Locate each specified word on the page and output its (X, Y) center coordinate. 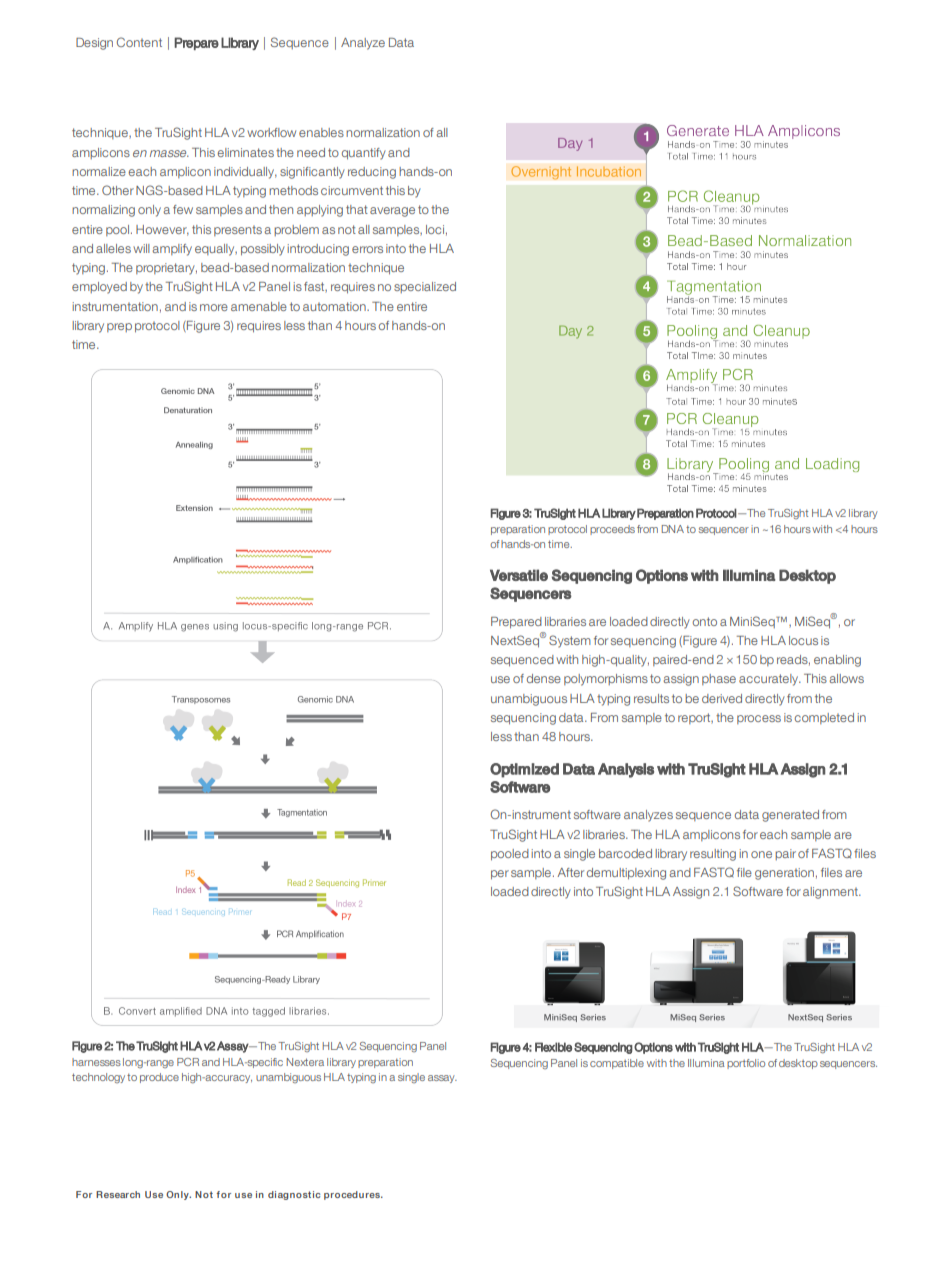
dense (544, 678)
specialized (425, 287)
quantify (364, 154)
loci (435, 229)
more (214, 307)
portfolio (746, 1064)
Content (139, 42)
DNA (673, 529)
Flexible (553, 1047)
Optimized (524, 770)
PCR (188, 1062)
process (759, 719)
